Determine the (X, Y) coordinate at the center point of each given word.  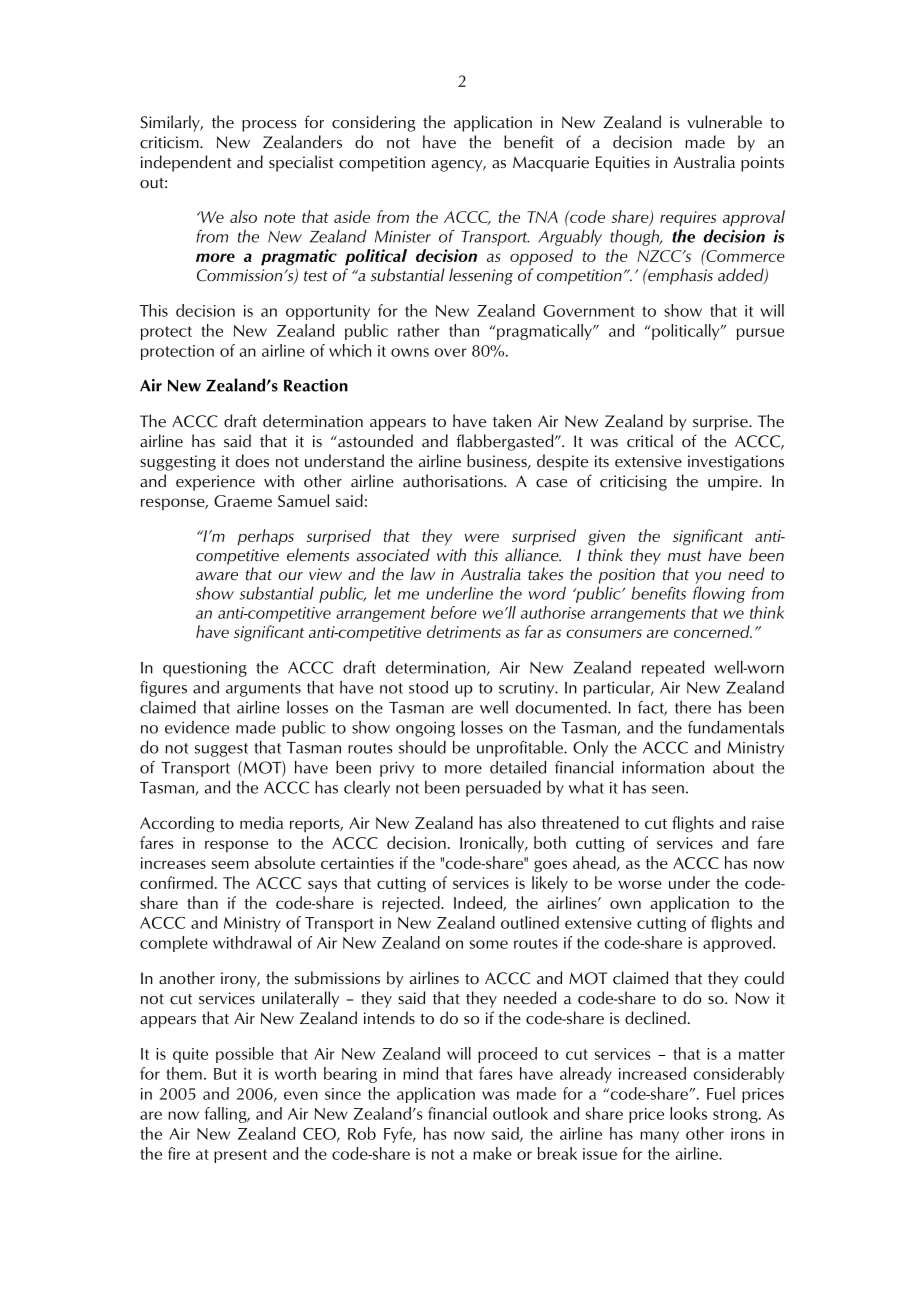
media (261, 822)
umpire (734, 483)
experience (215, 483)
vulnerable (724, 122)
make (492, 1153)
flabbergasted (506, 442)
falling (227, 1115)
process (269, 126)
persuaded (503, 788)
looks (688, 1113)
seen (668, 789)
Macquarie (551, 164)
